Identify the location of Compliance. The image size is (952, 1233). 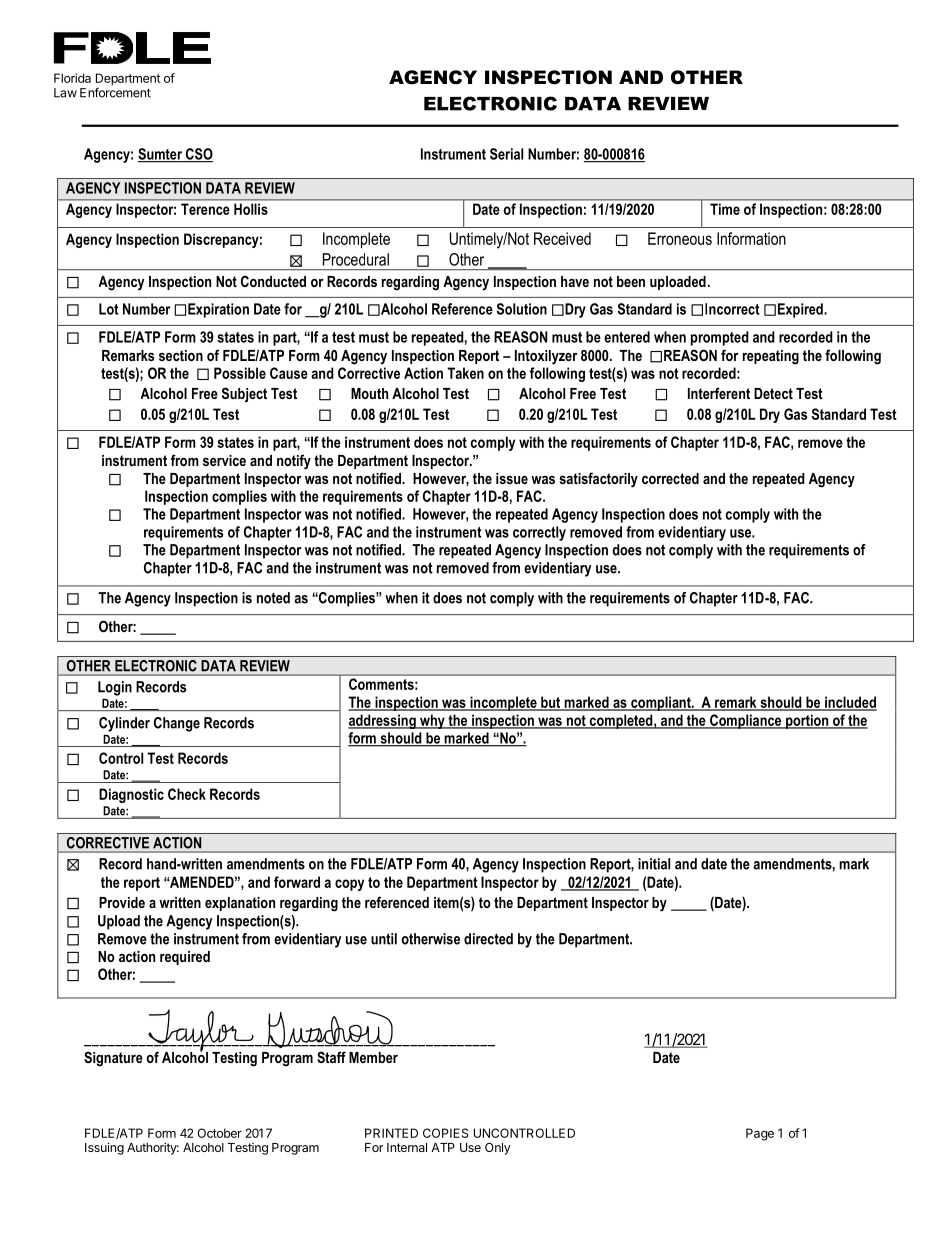
(746, 721).
